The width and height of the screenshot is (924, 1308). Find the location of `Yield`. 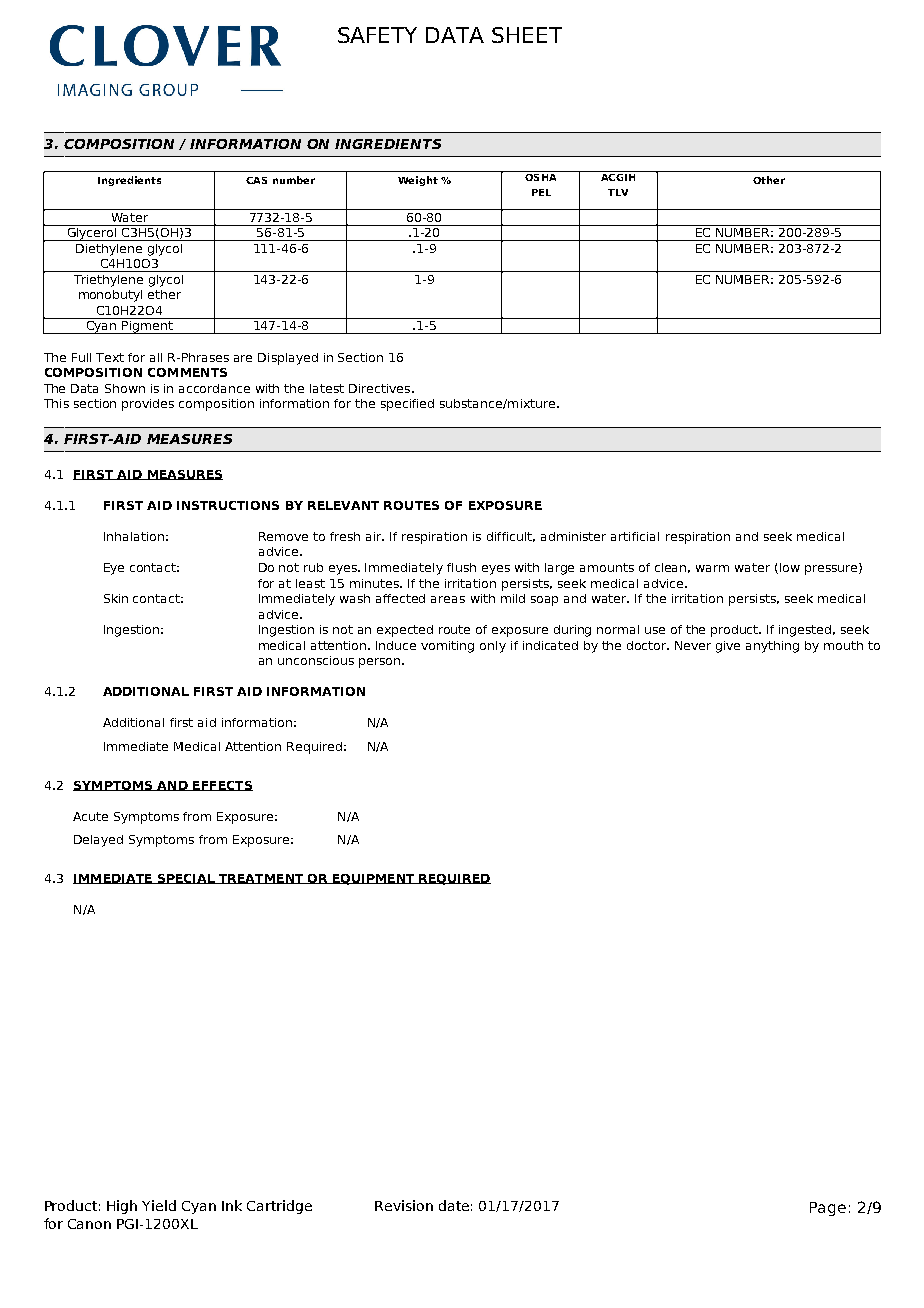

Yield is located at coordinates (159, 1205).
